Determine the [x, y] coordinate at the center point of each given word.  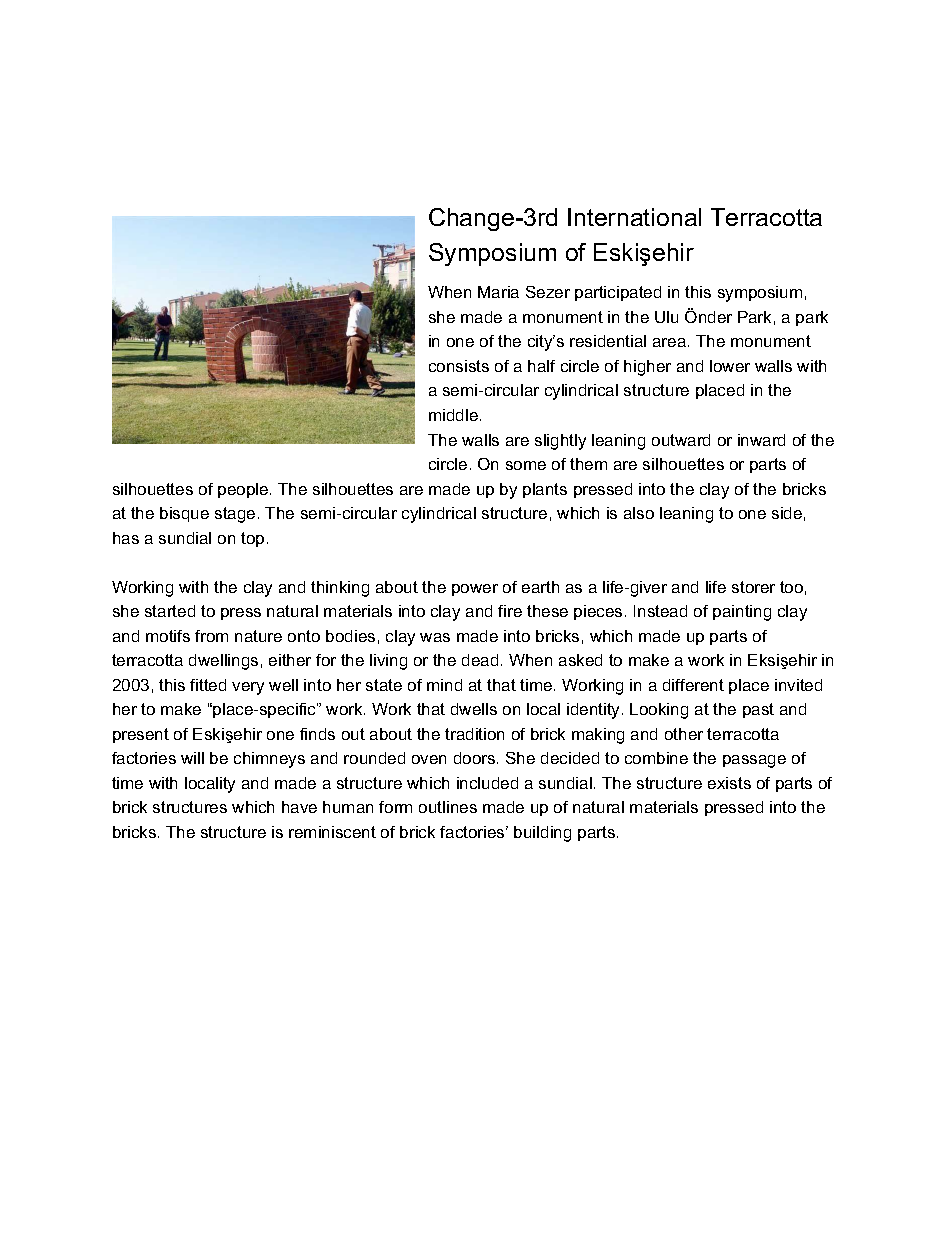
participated [618, 293]
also [639, 513]
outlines [448, 807]
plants [545, 490]
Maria [498, 292]
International [634, 217]
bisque [184, 514]
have [299, 807]
